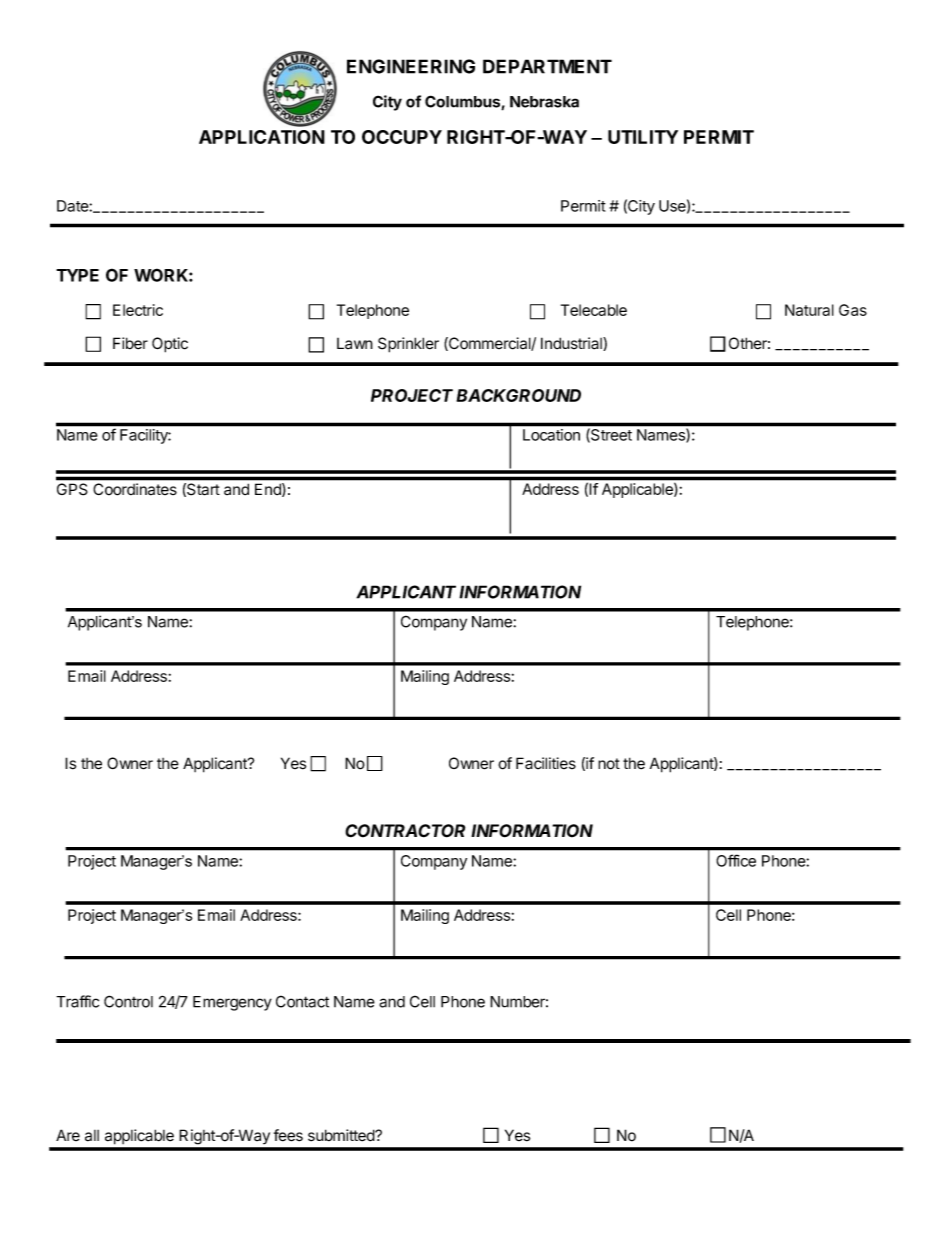 This screenshot has height=1233, width=952. Describe the element at coordinates (546, 763) in the screenshot. I see `Facilities` at that location.
